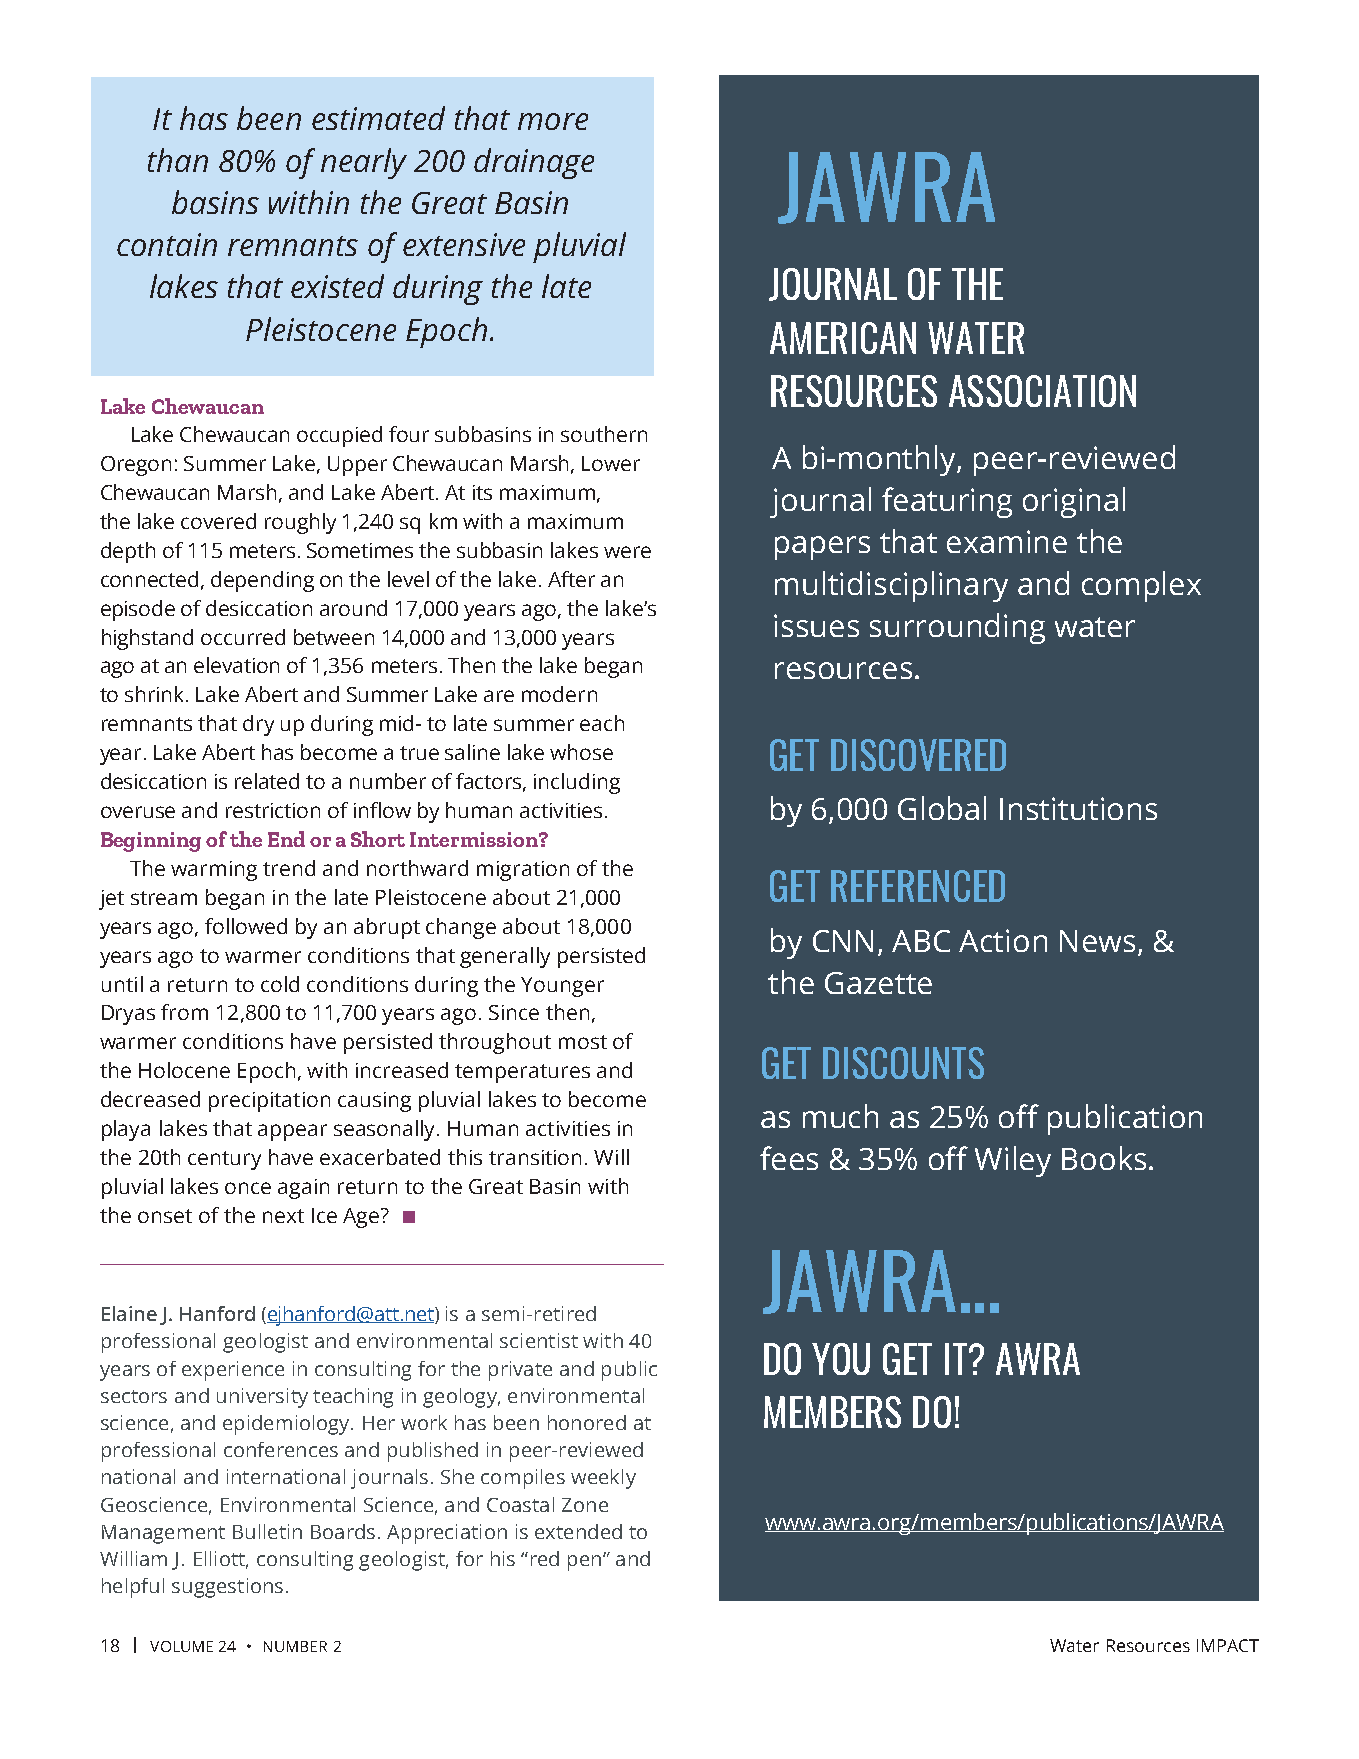 This image has width=1359, height=1759. What do you see at coordinates (178, 160) in the image?
I see `than` at bounding box center [178, 160].
